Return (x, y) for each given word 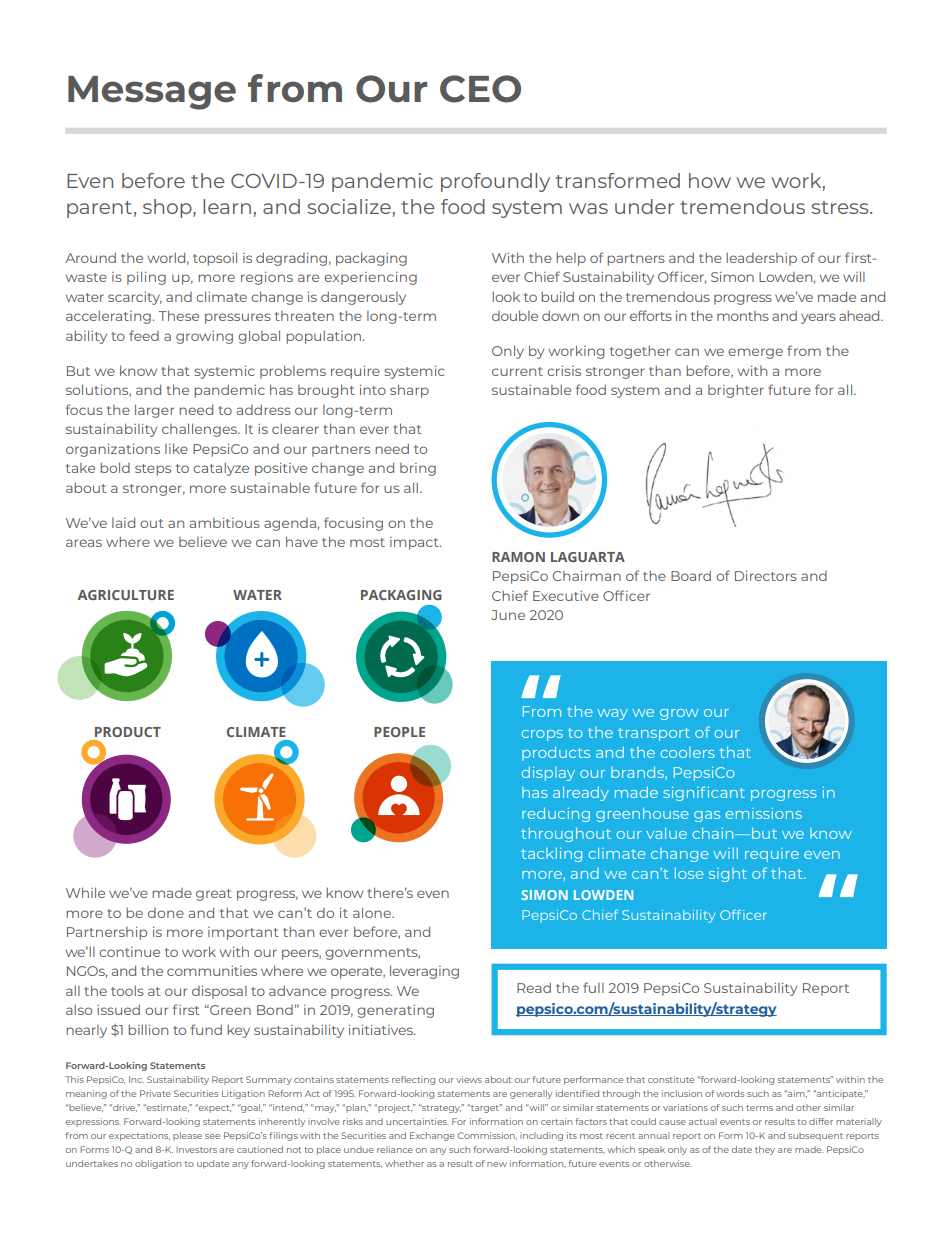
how (710, 180)
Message (152, 93)
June (508, 615)
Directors (766, 576)
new (497, 1164)
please (187, 1136)
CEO (480, 89)
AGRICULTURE (126, 595)
